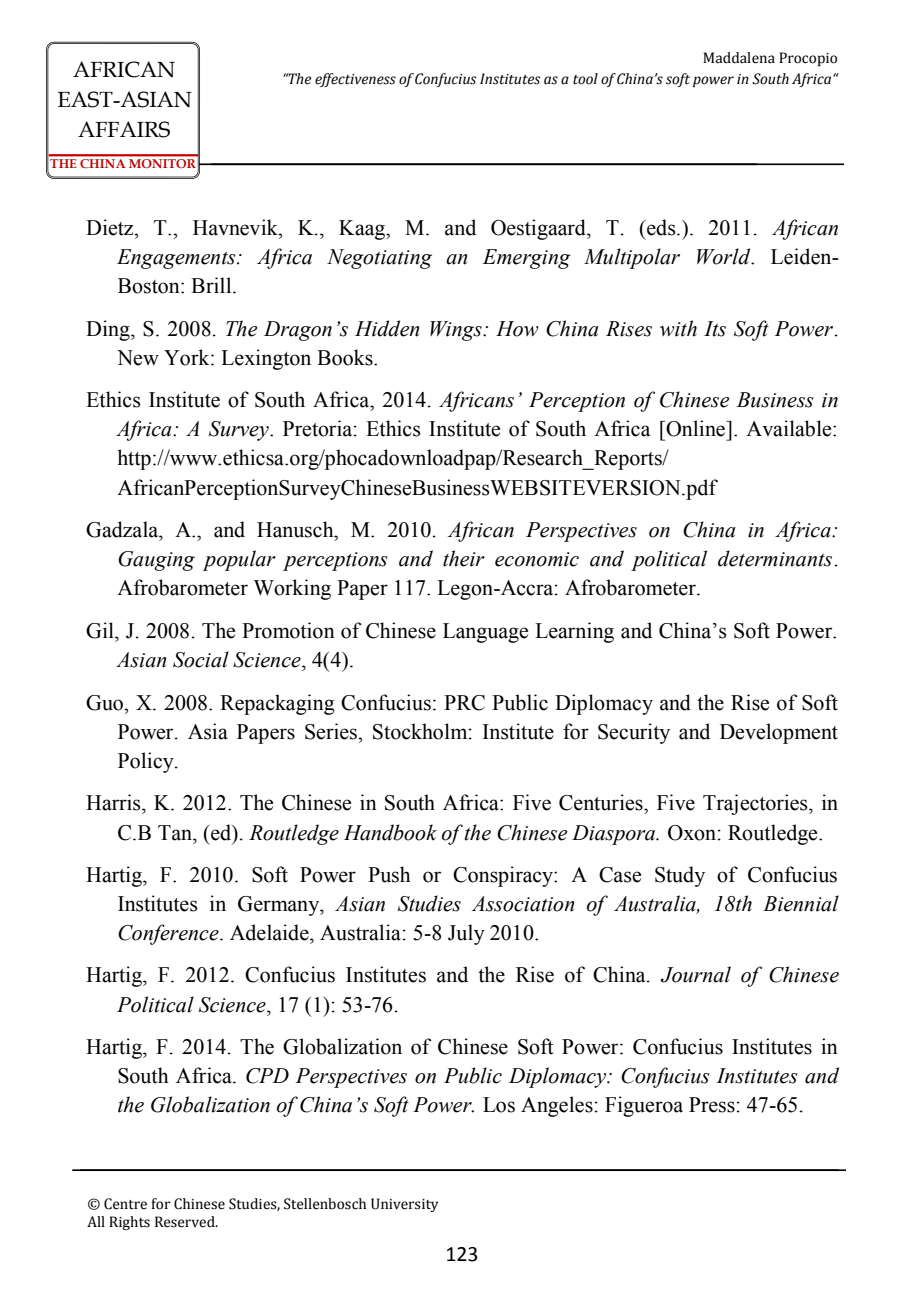  What do you see at coordinates (169, 934) in the screenshot?
I see `Conference` at bounding box center [169, 934].
